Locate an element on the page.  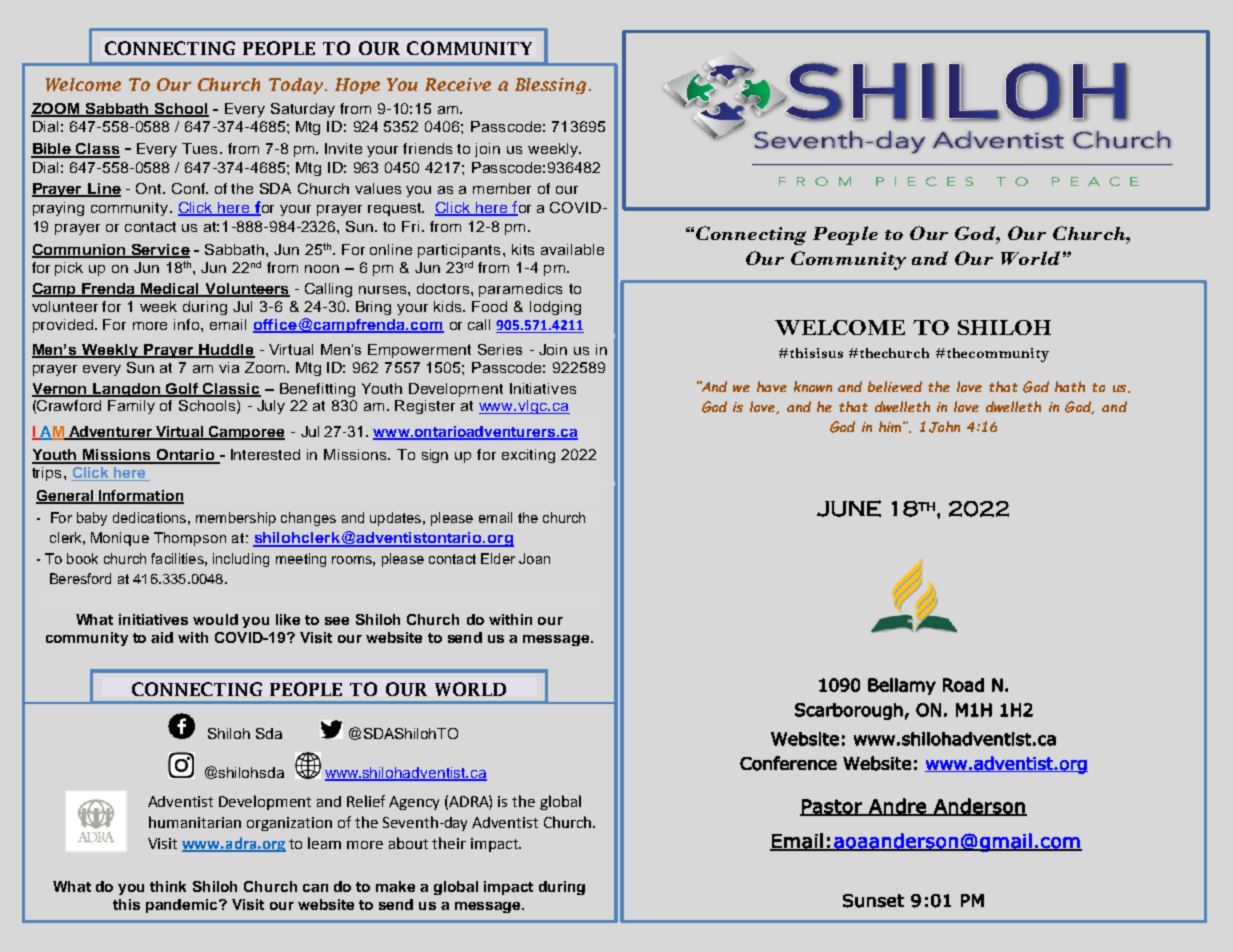
their is located at coordinates (449, 843).
